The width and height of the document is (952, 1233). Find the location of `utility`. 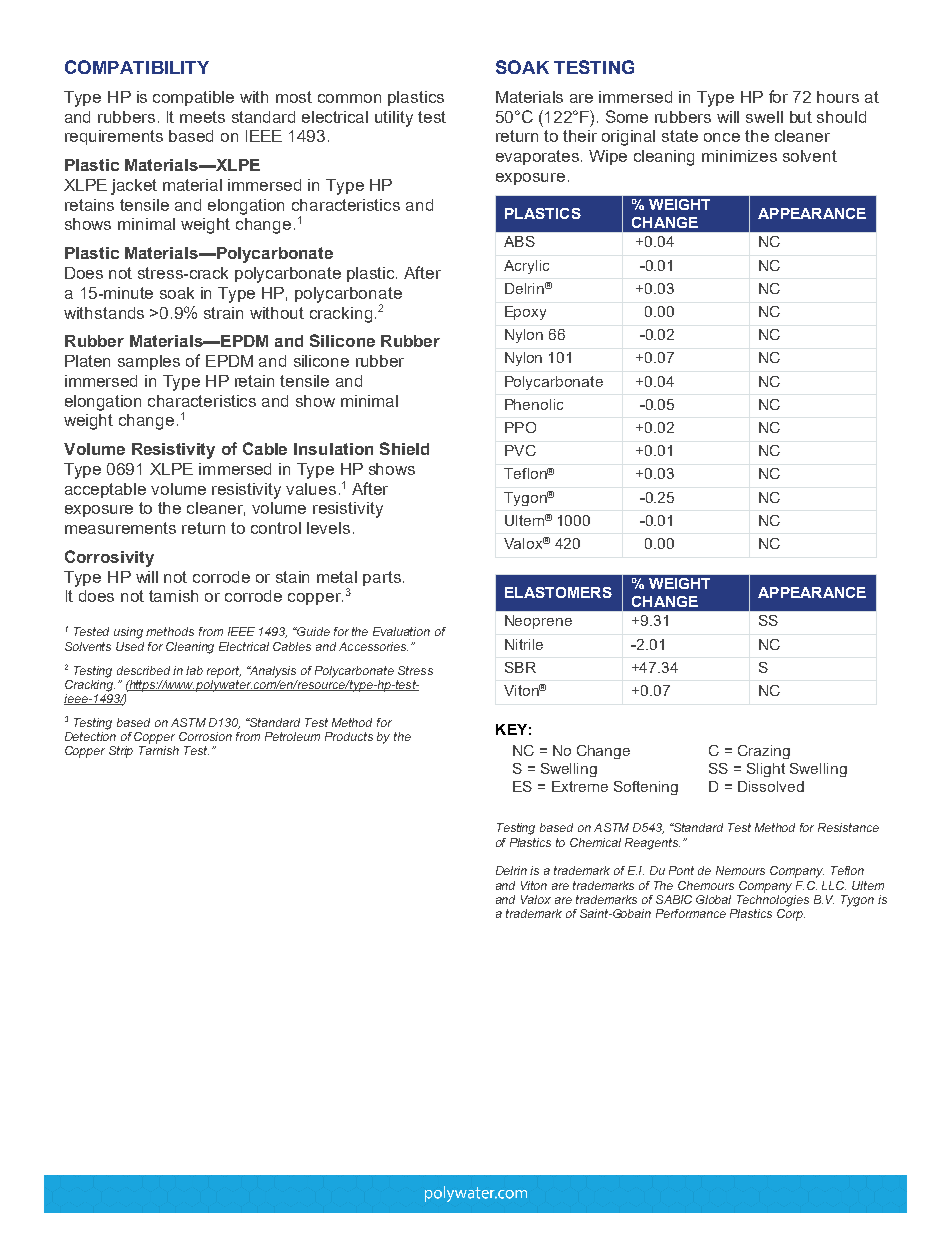

utility is located at coordinates (394, 119).
